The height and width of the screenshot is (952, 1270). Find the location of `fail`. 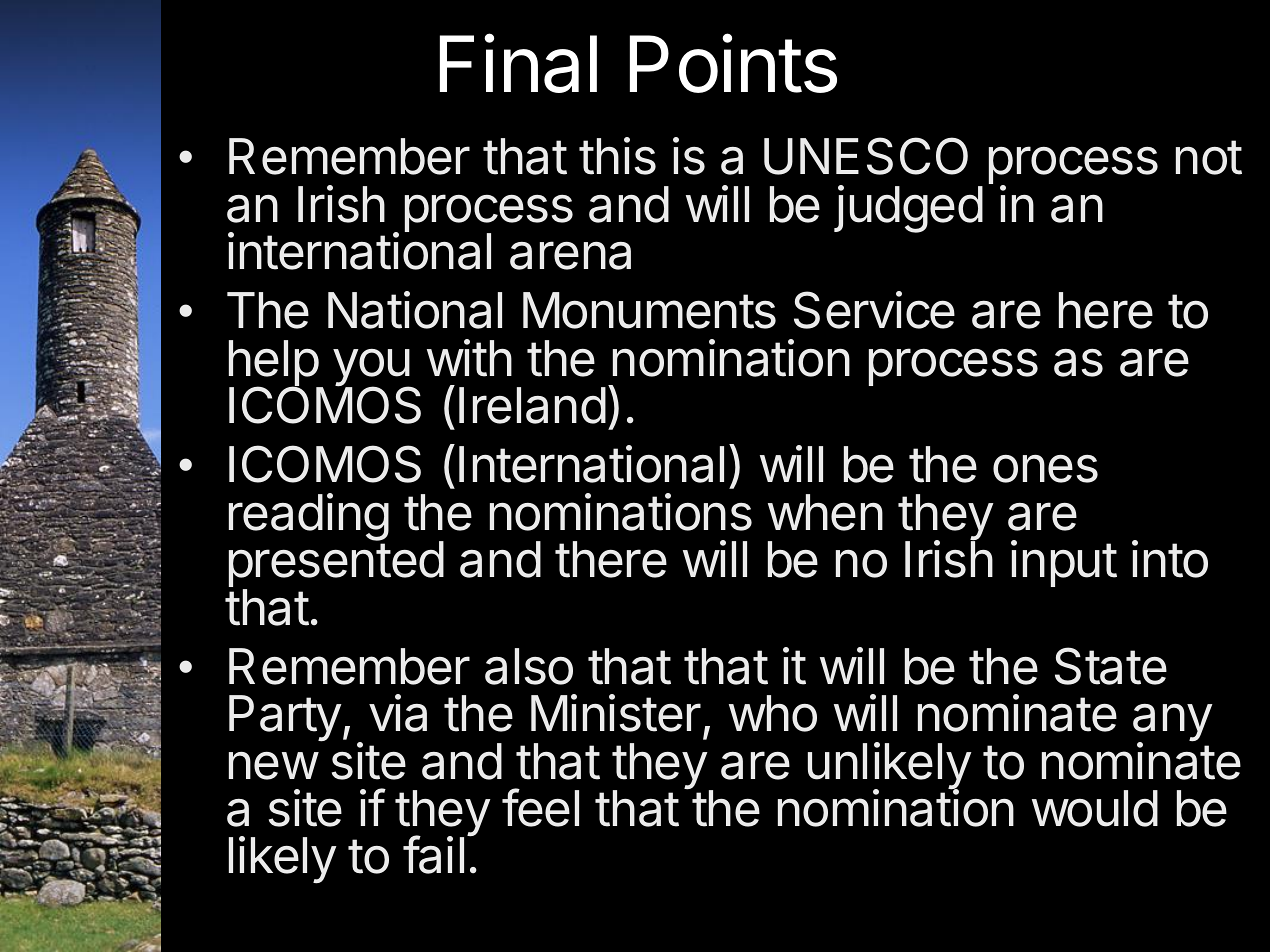

fail is located at coordinates (433, 855).
